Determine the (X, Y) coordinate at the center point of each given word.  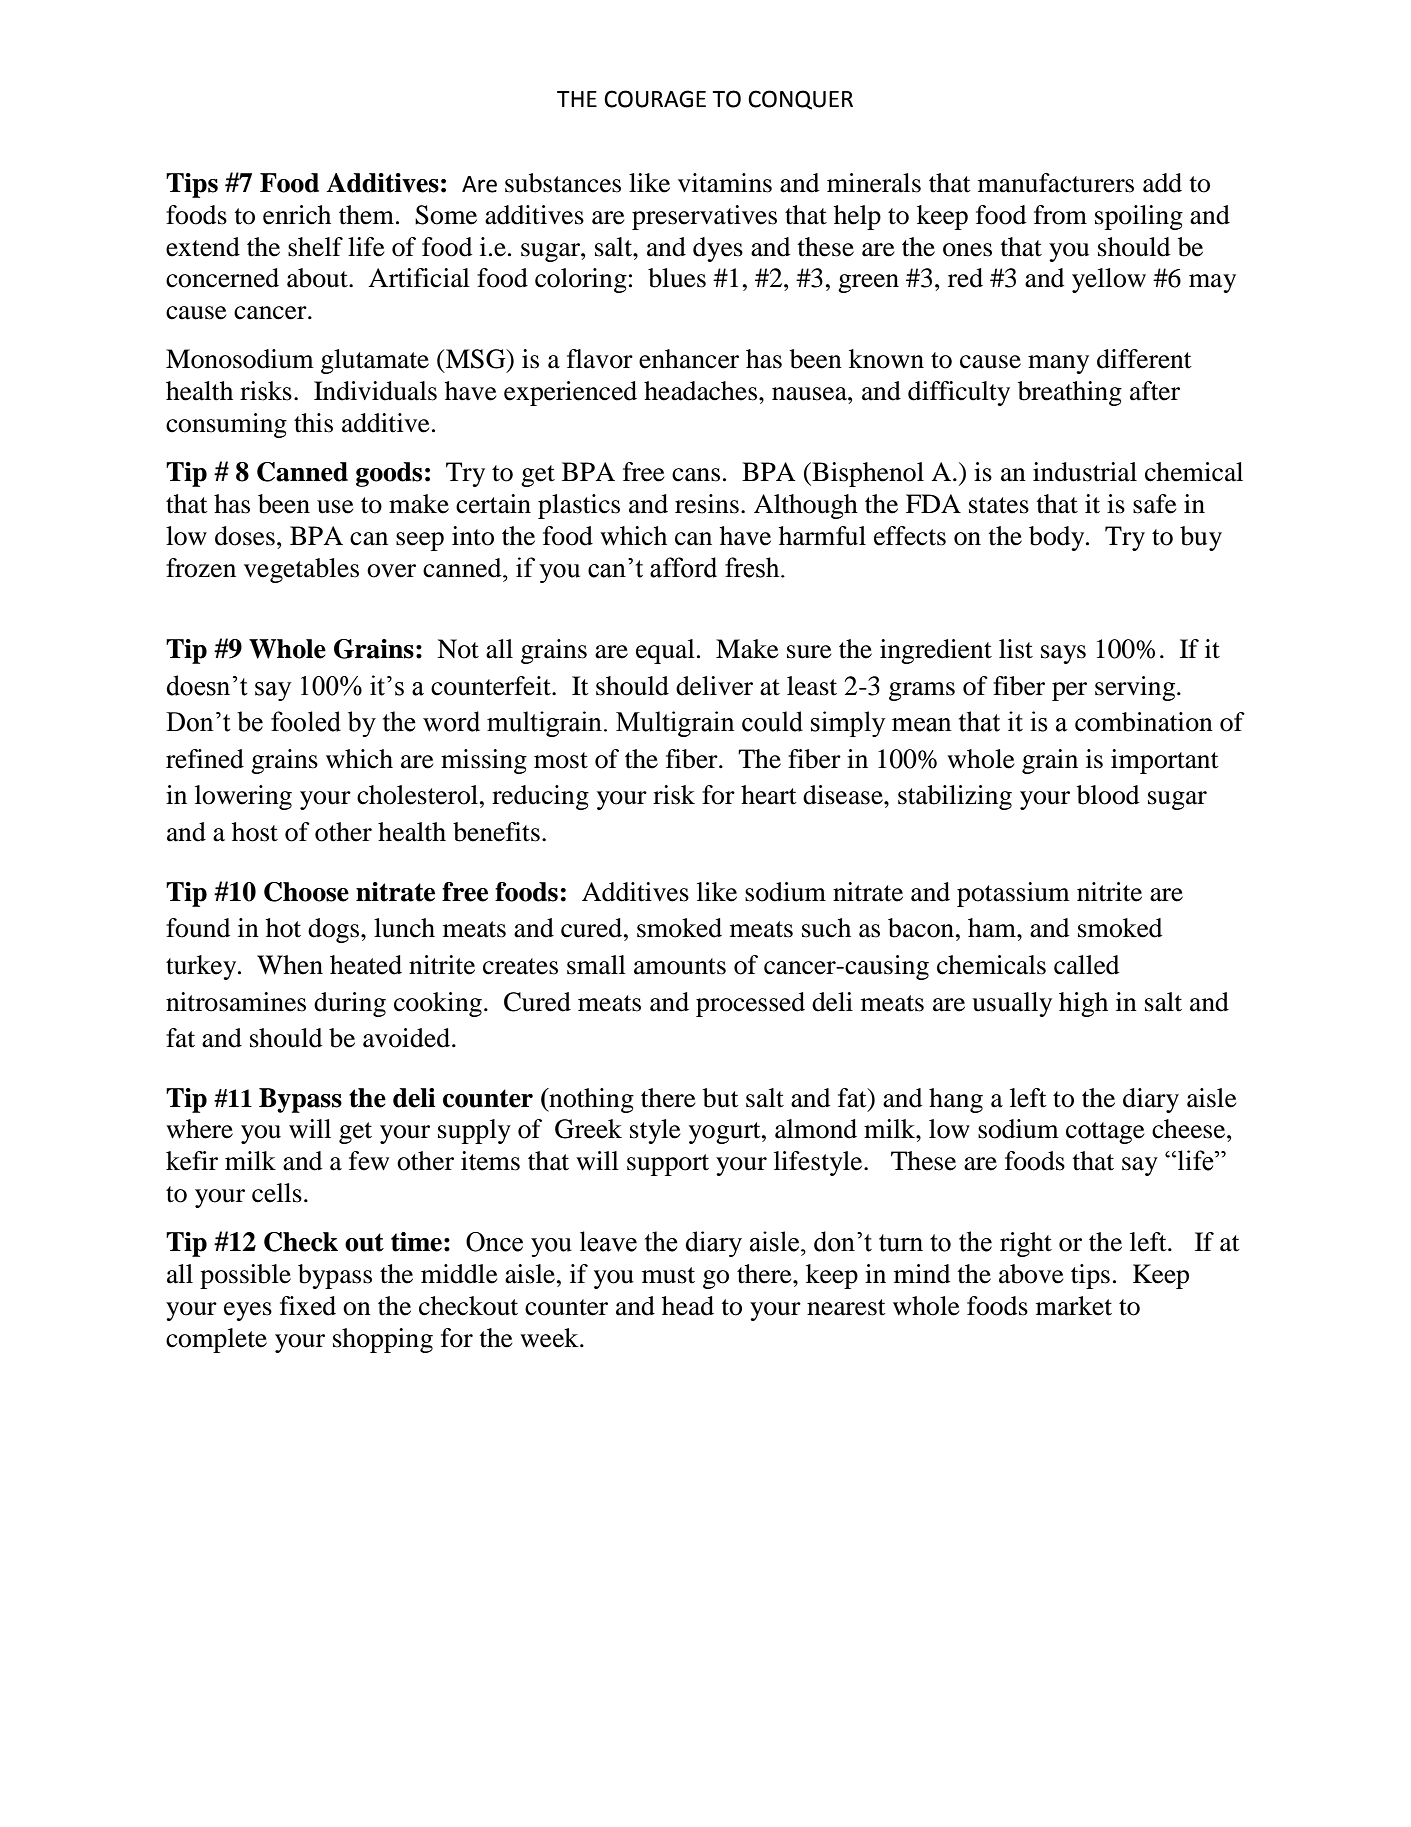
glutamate (375, 361)
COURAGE (655, 99)
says (1063, 654)
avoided (408, 1038)
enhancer (689, 359)
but (721, 1098)
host (255, 832)
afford (683, 567)
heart (769, 795)
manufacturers (1056, 183)
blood (1108, 795)
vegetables (301, 570)
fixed (308, 1306)
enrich (297, 215)
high (1083, 1004)
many (1058, 364)
